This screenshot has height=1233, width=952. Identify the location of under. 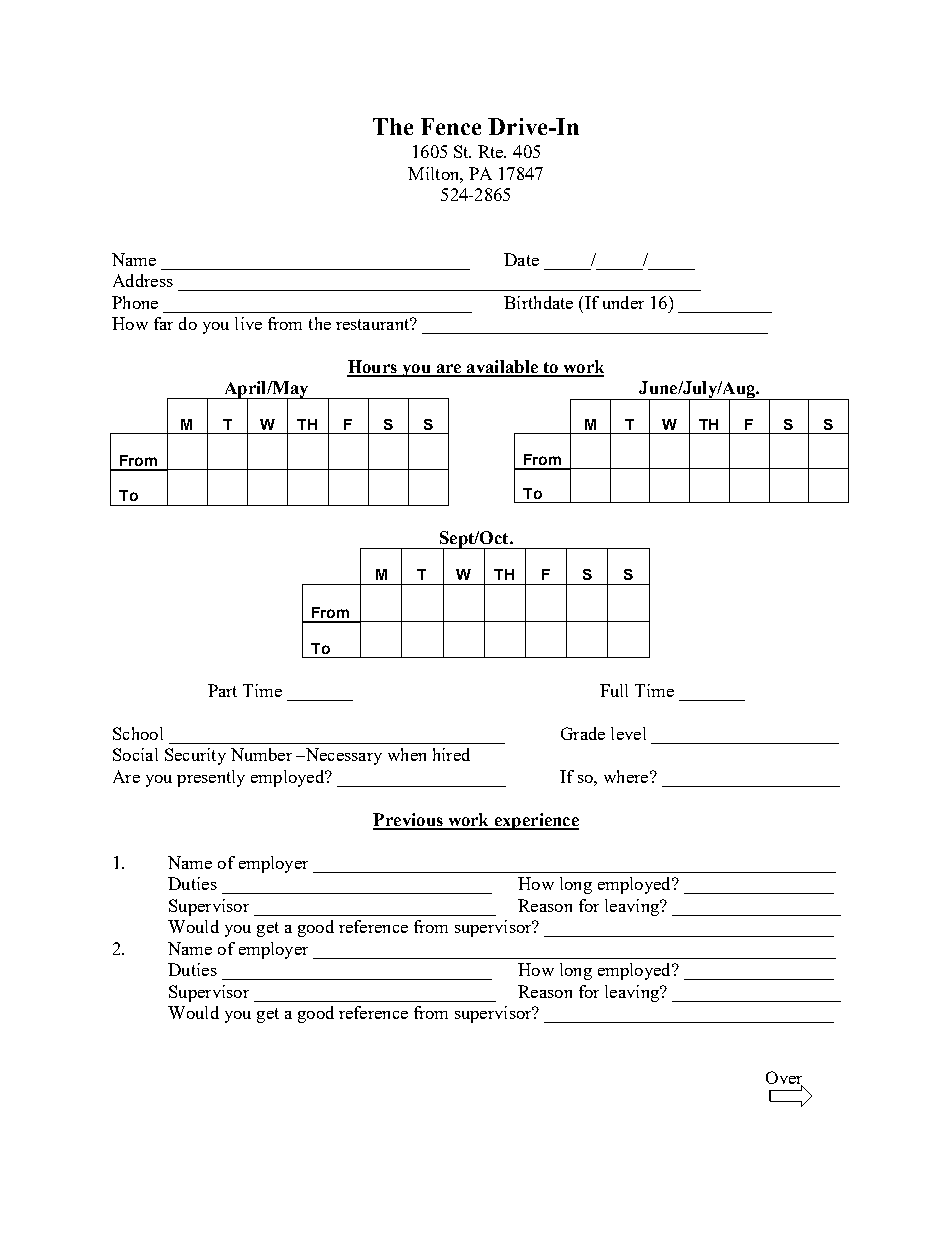
(623, 302).
